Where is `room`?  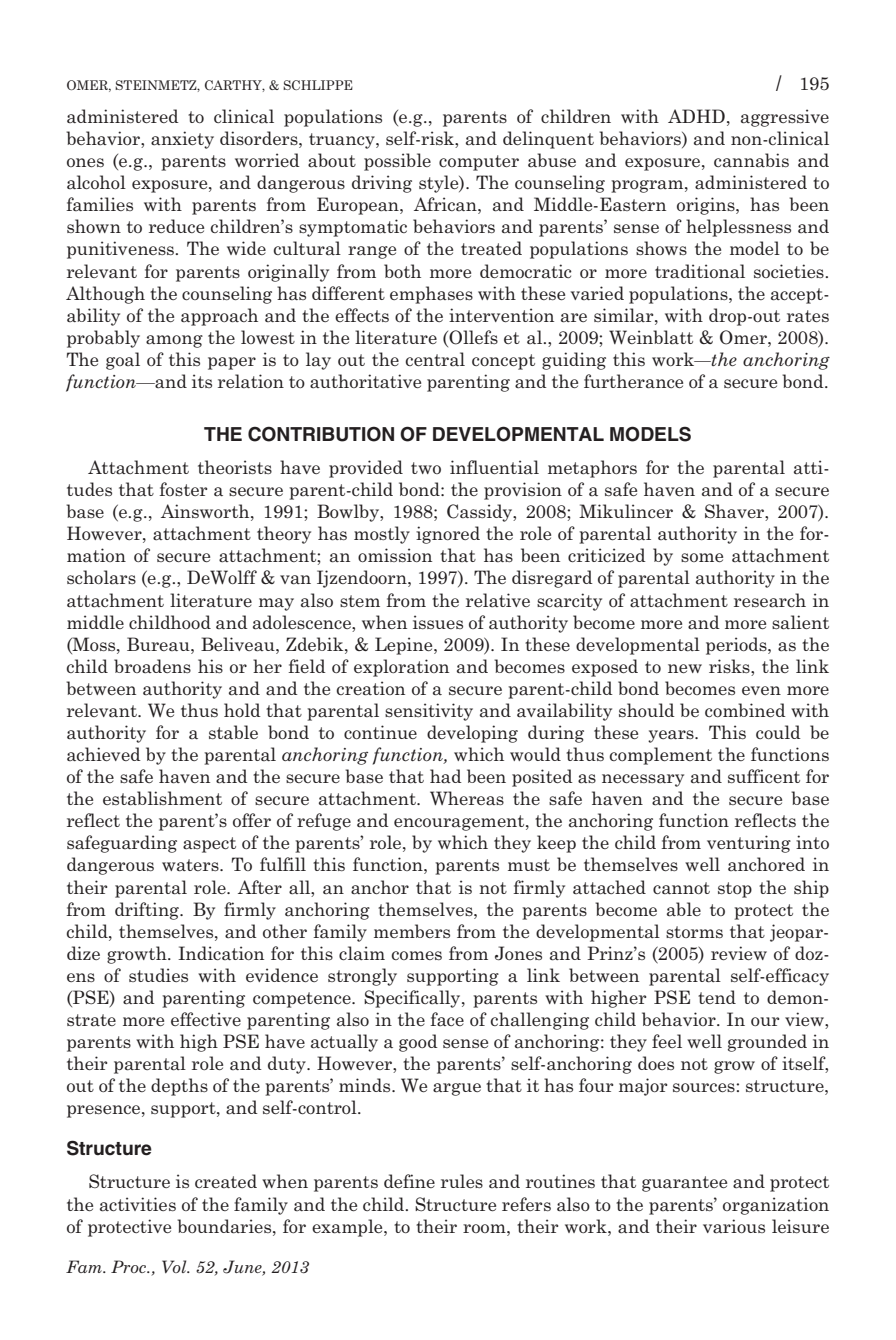
room is located at coordinates (485, 1228).
